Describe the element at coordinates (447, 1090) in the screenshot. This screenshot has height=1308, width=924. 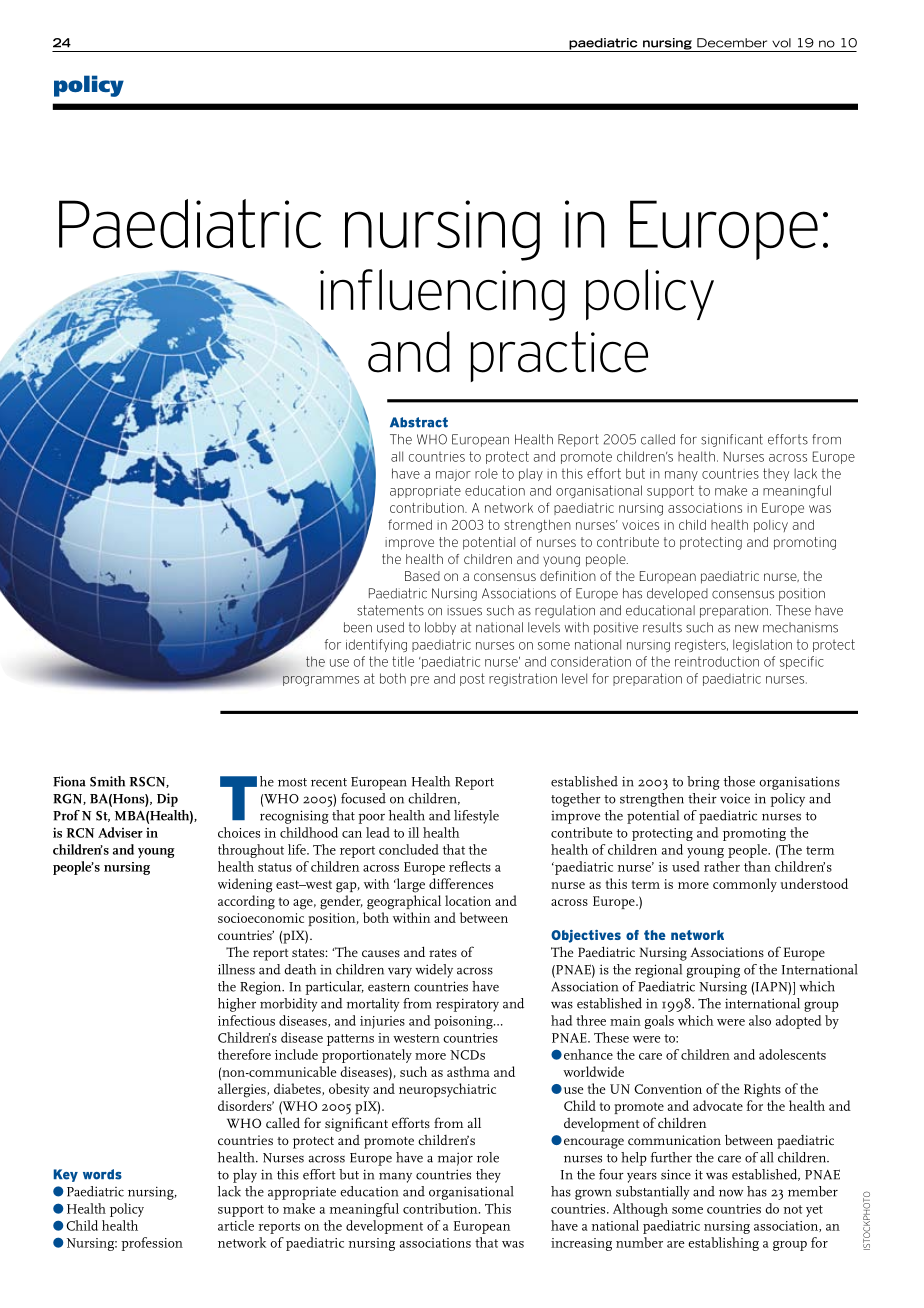
I see `neuropsychiatric` at that location.
